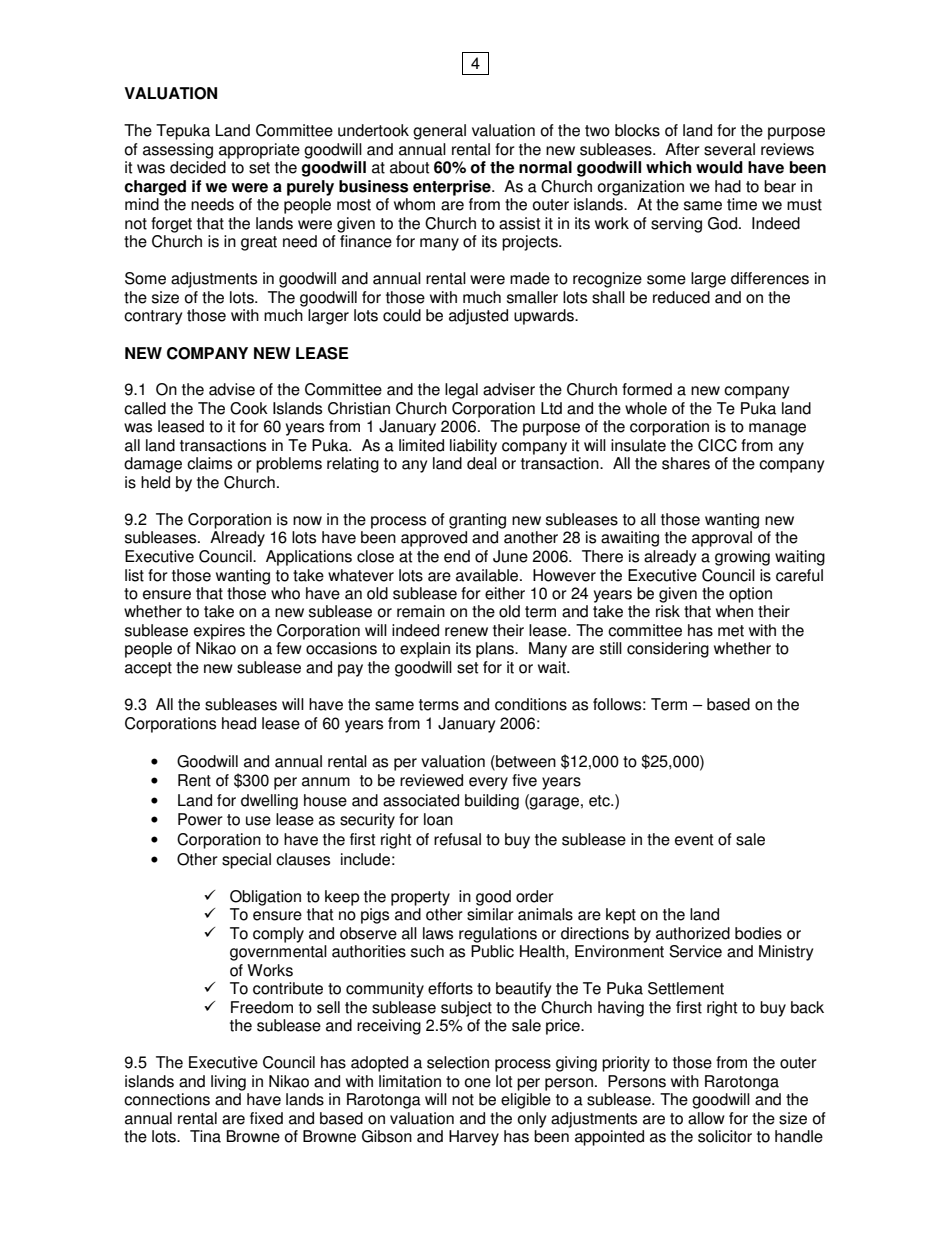 This image has height=1233, width=952. What do you see at coordinates (228, 1083) in the image?
I see `living` at bounding box center [228, 1083].
